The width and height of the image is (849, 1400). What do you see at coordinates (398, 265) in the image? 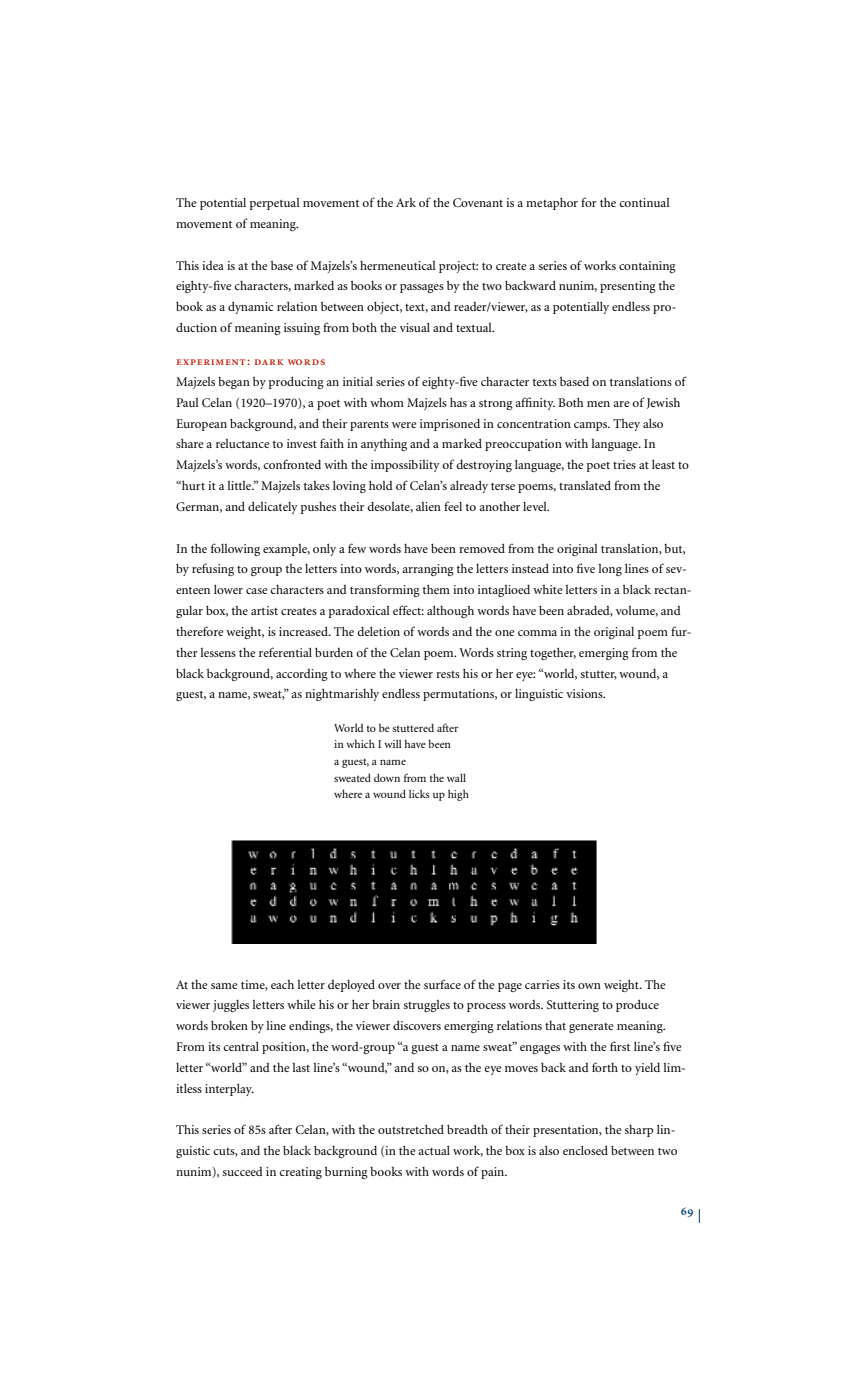
I see `hermeneutical` at bounding box center [398, 265].
